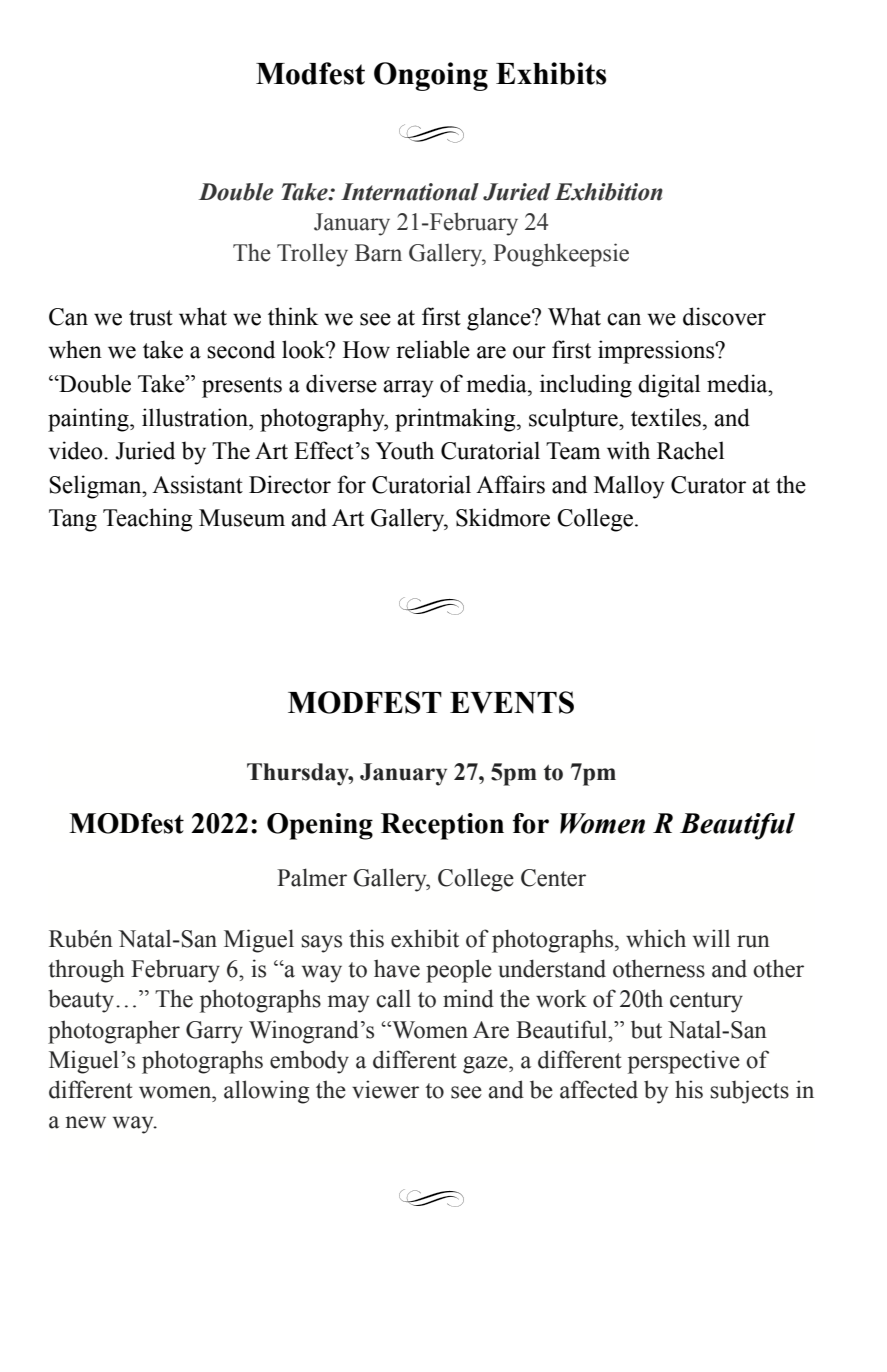 This screenshot has width=887, height=1372. What do you see at coordinates (147, 520) in the screenshot?
I see `Teaching` at bounding box center [147, 520].
